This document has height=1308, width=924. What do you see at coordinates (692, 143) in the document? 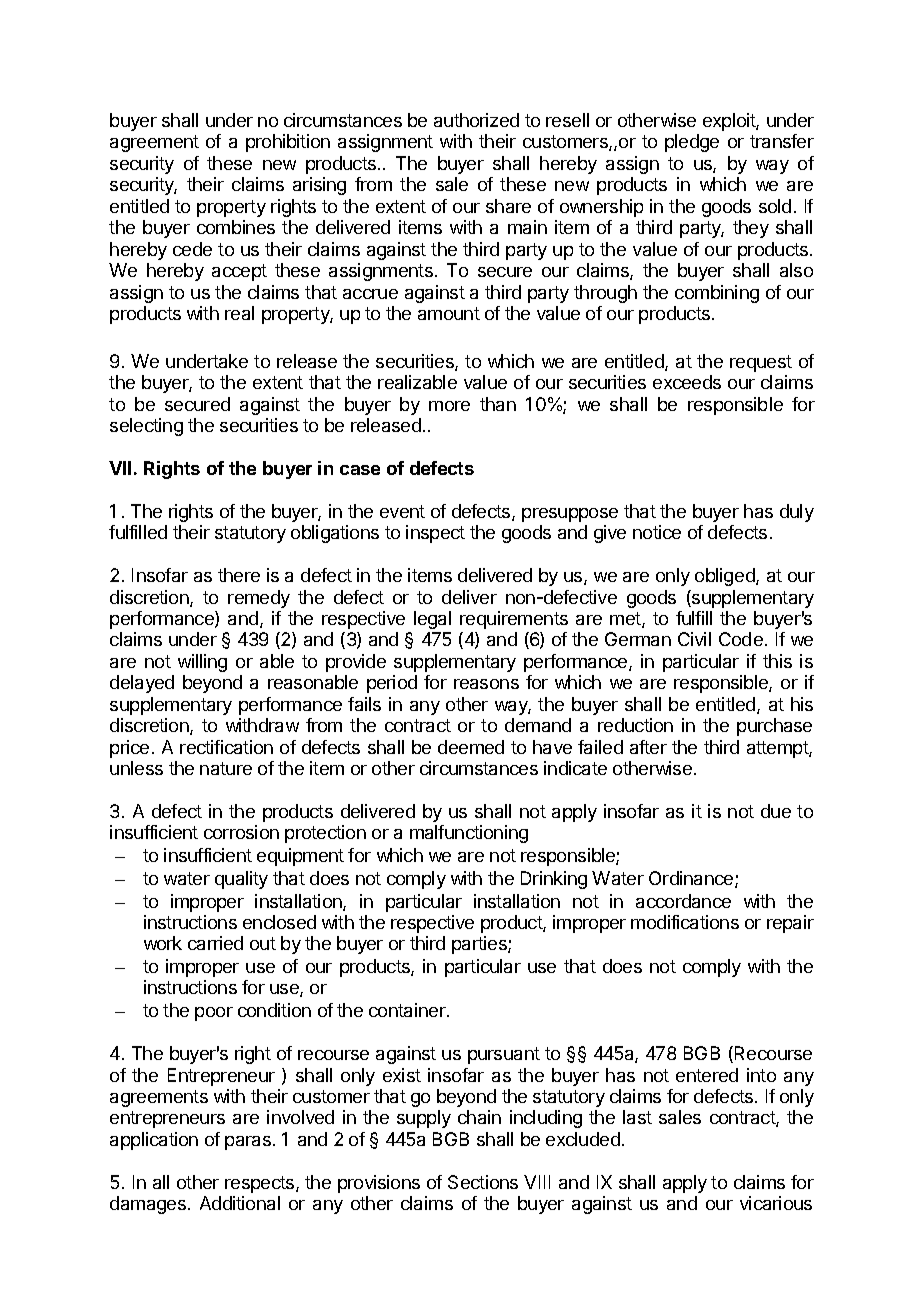
I see `pledge` at bounding box center [692, 143].
